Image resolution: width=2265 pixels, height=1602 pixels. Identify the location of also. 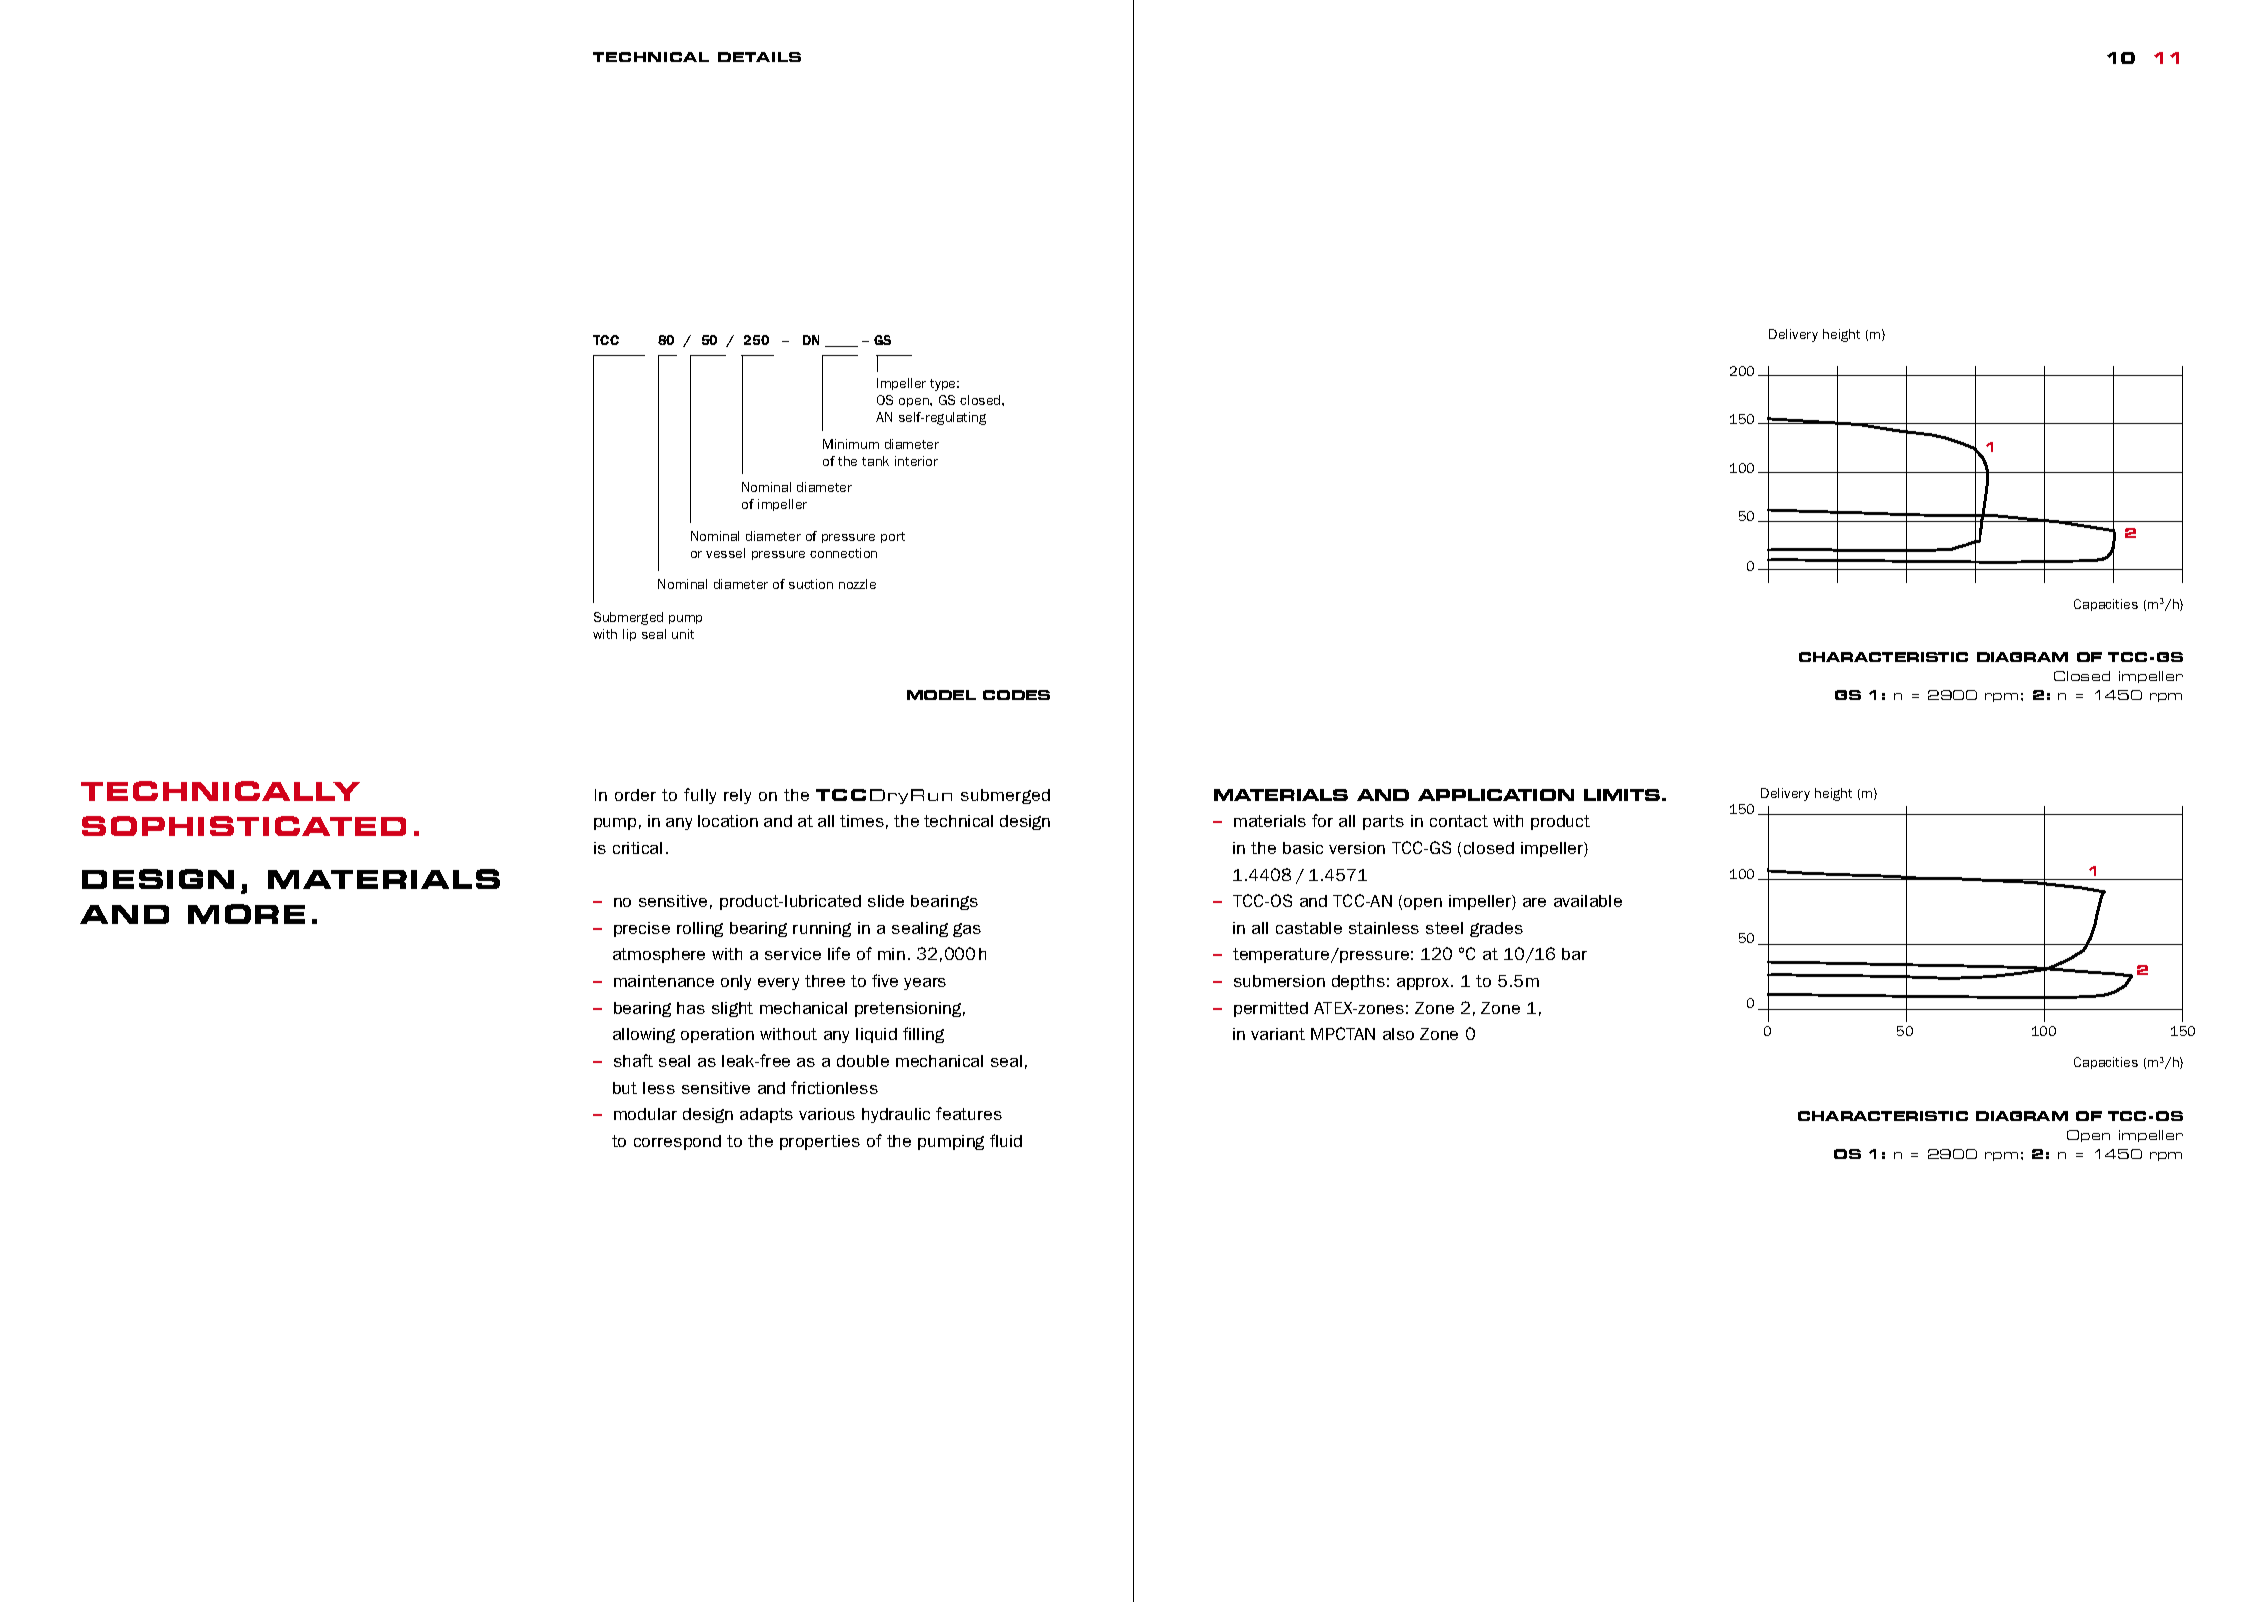
(1398, 1034).
